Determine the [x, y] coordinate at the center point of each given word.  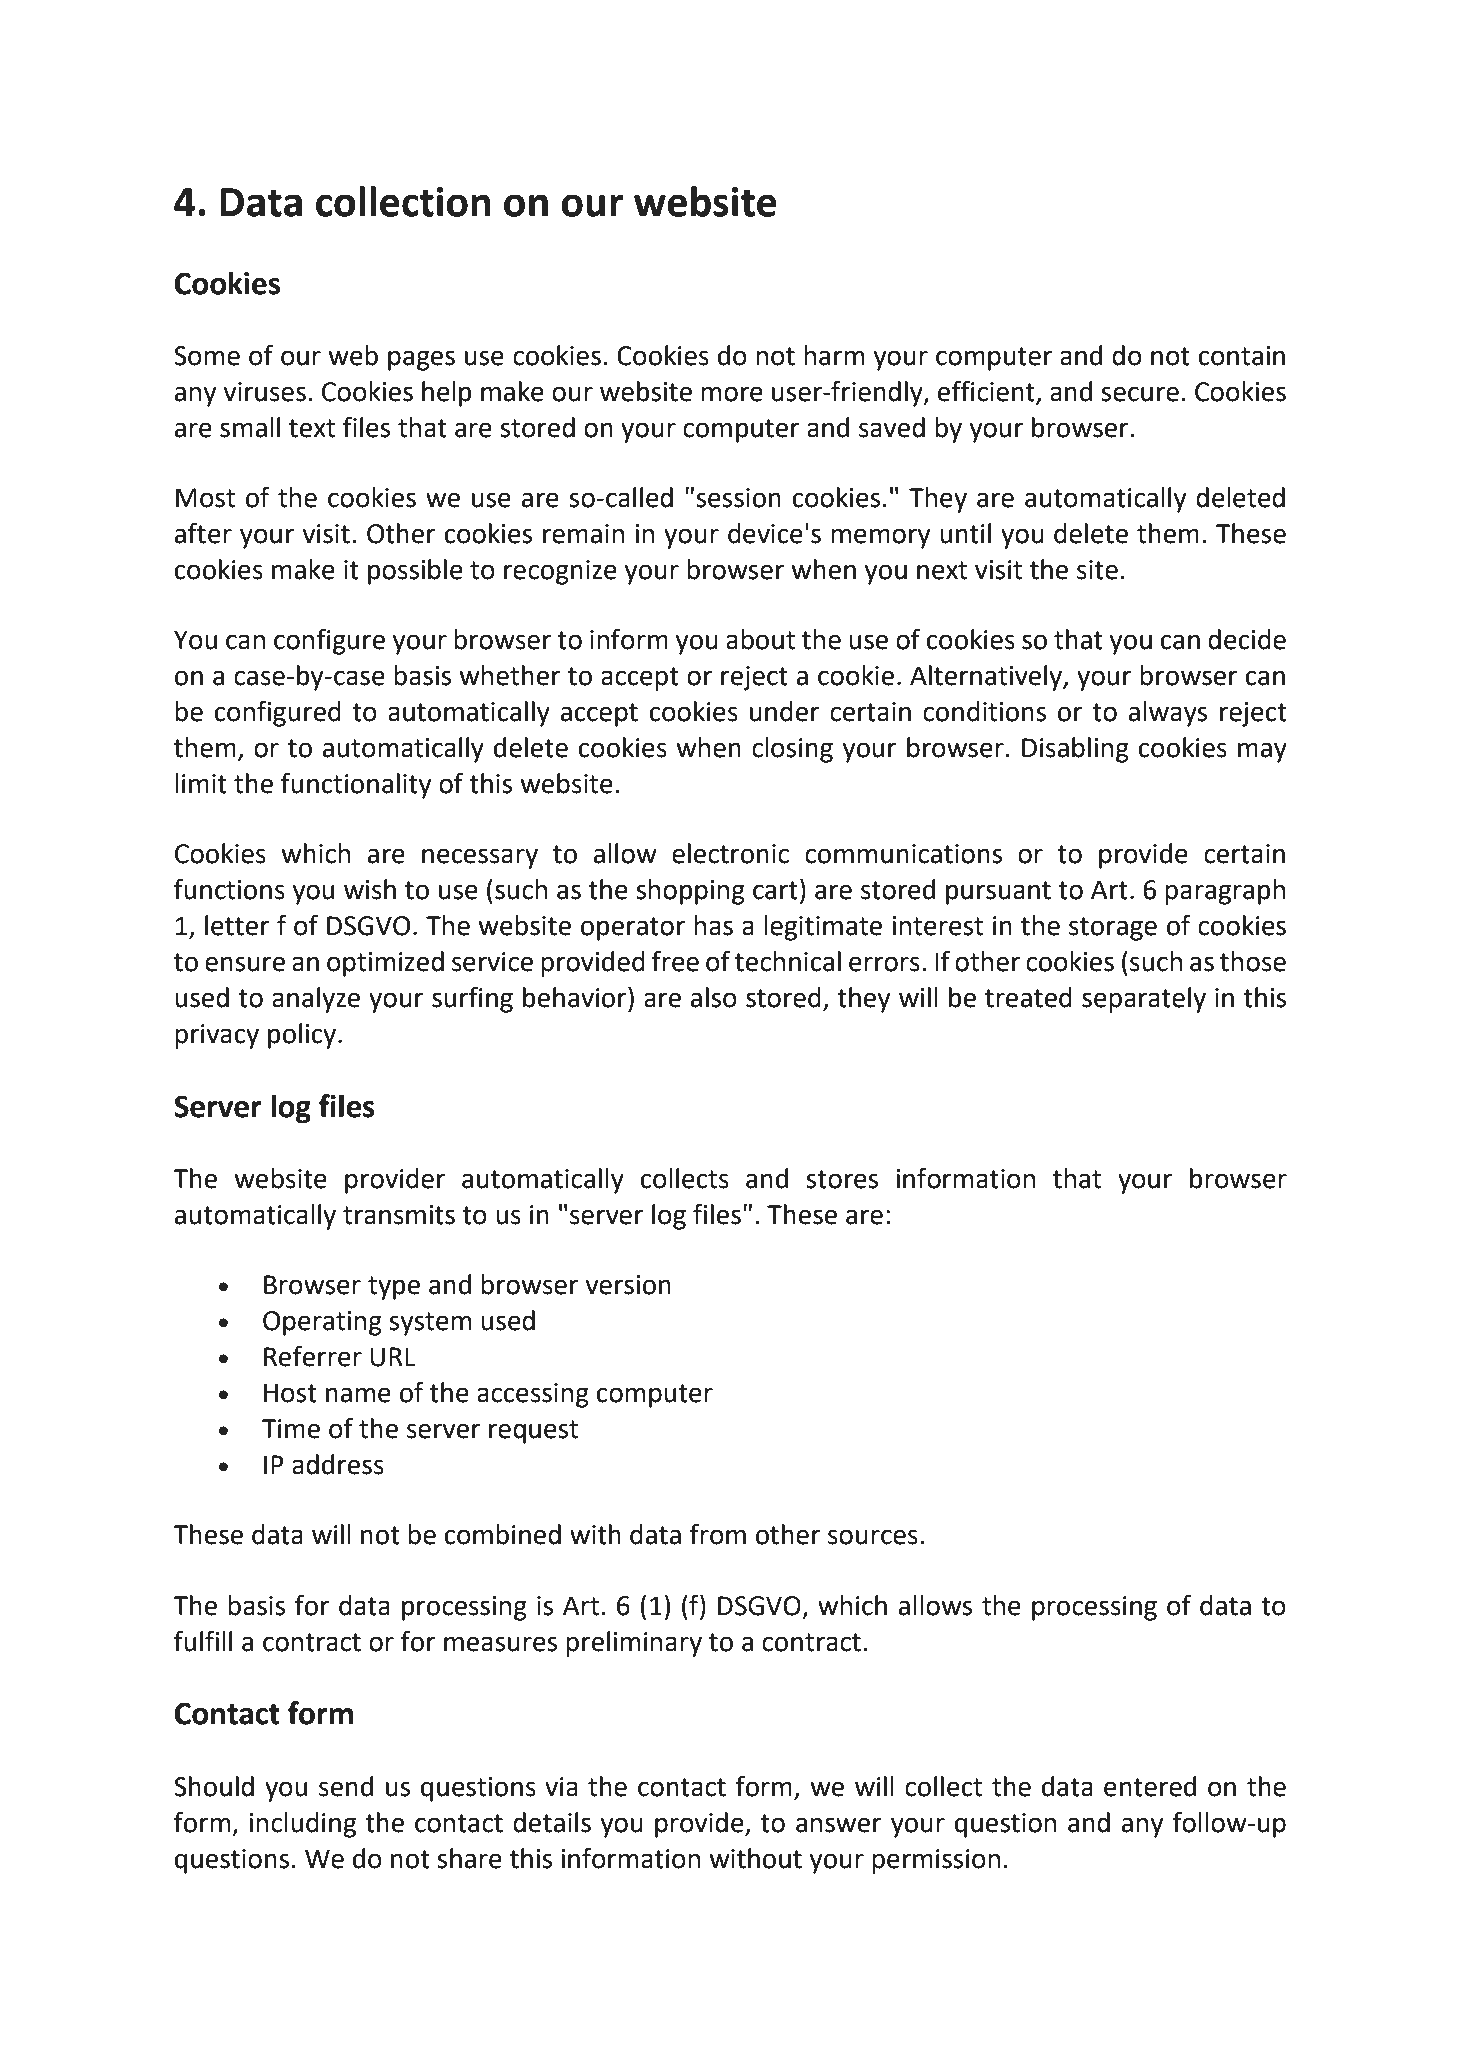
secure [1140, 394]
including [303, 1825]
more [732, 394]
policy [303, 1036]
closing [792, 750]
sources [873, 1537]
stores [842, 1179]
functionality [356, 785]
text [312, 428]
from [717, 1534]
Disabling [1075, 750]
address [338, 1464]
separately [1144, 1000]
